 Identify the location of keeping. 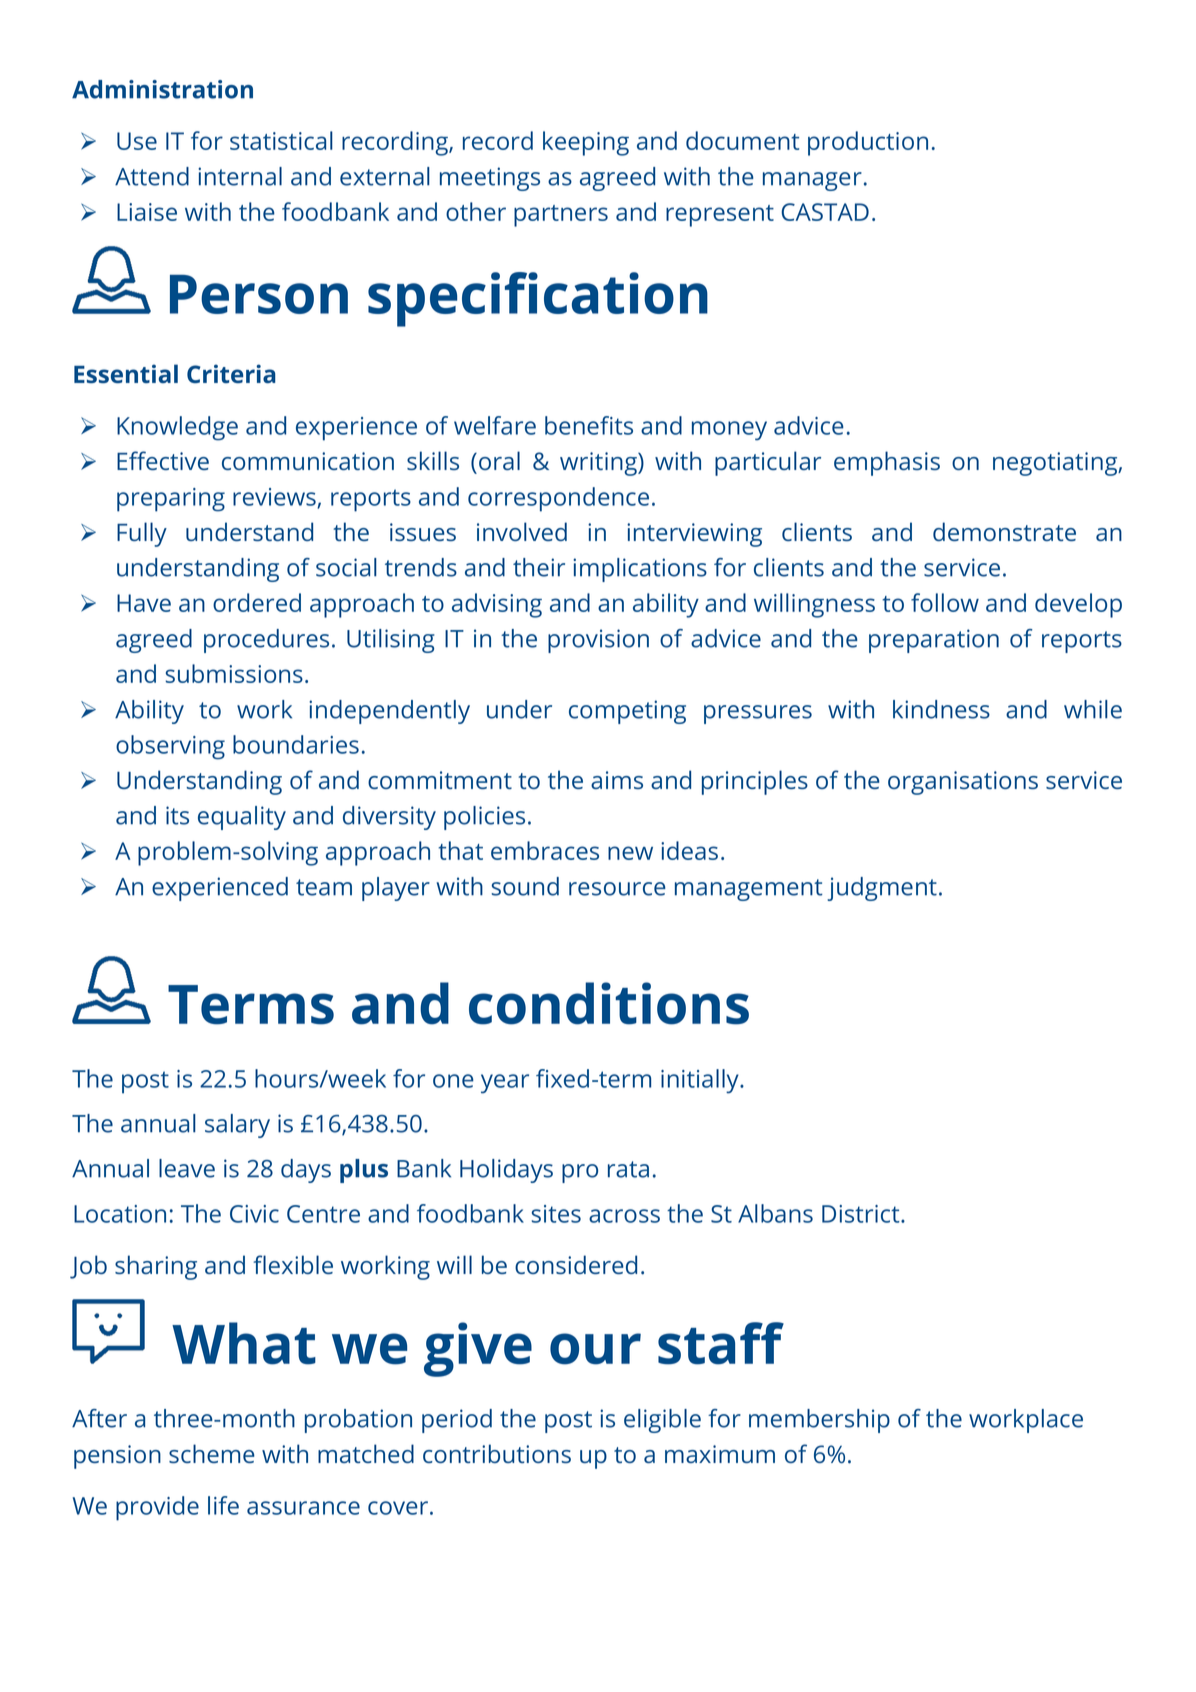
(586, 143).
